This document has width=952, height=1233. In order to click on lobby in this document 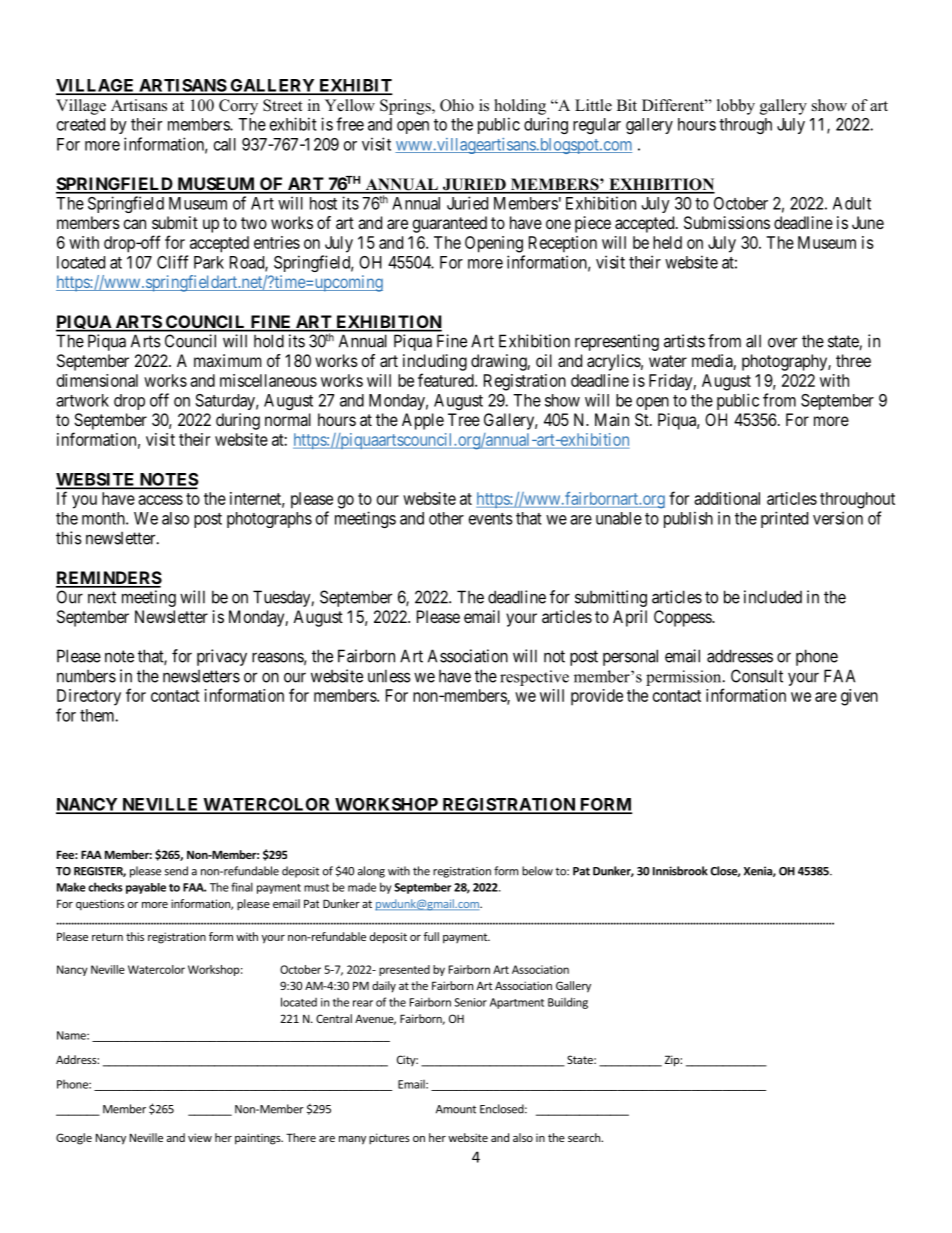, I will do `click(736, 107)`.
